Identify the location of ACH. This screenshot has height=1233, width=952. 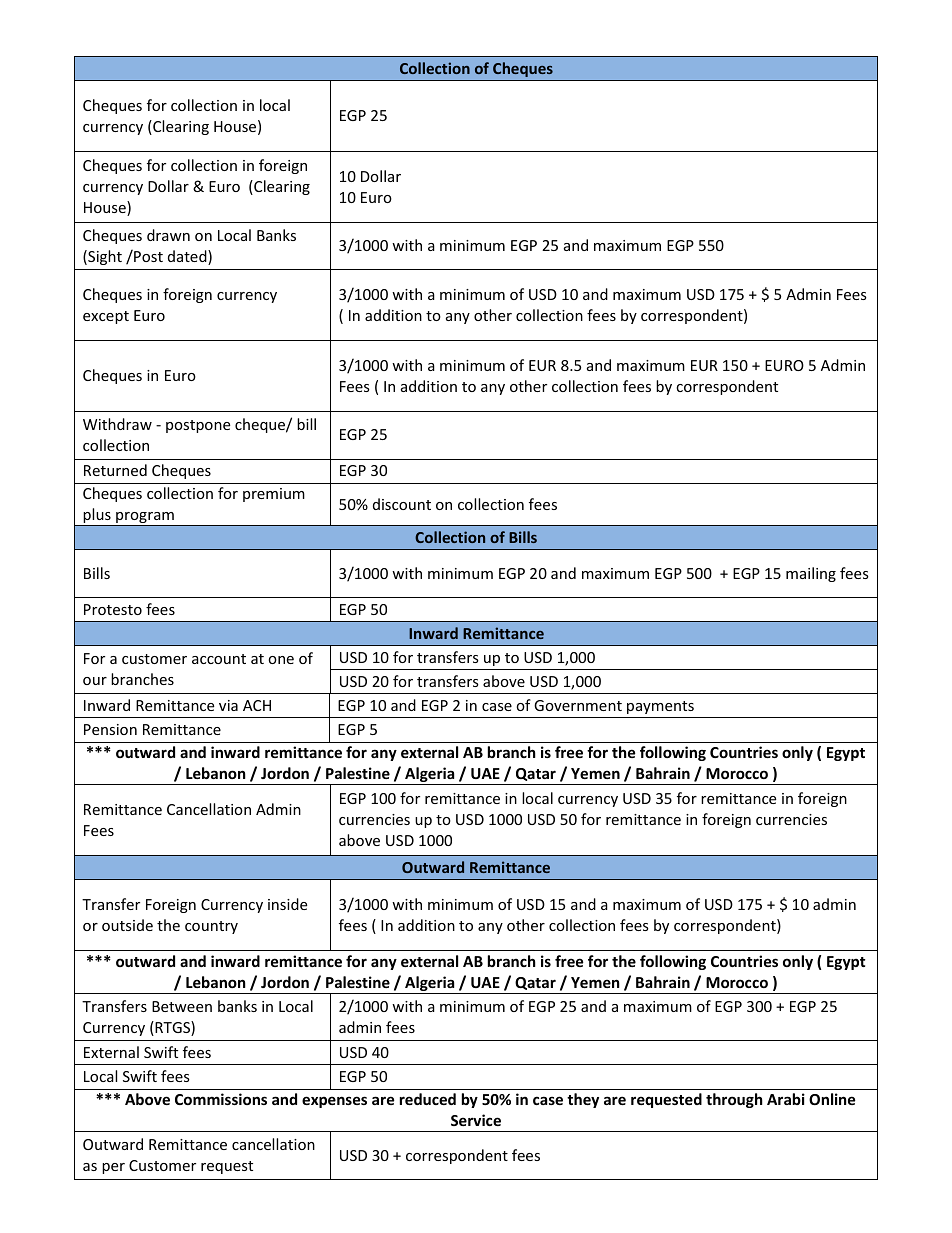
(257, 705).
